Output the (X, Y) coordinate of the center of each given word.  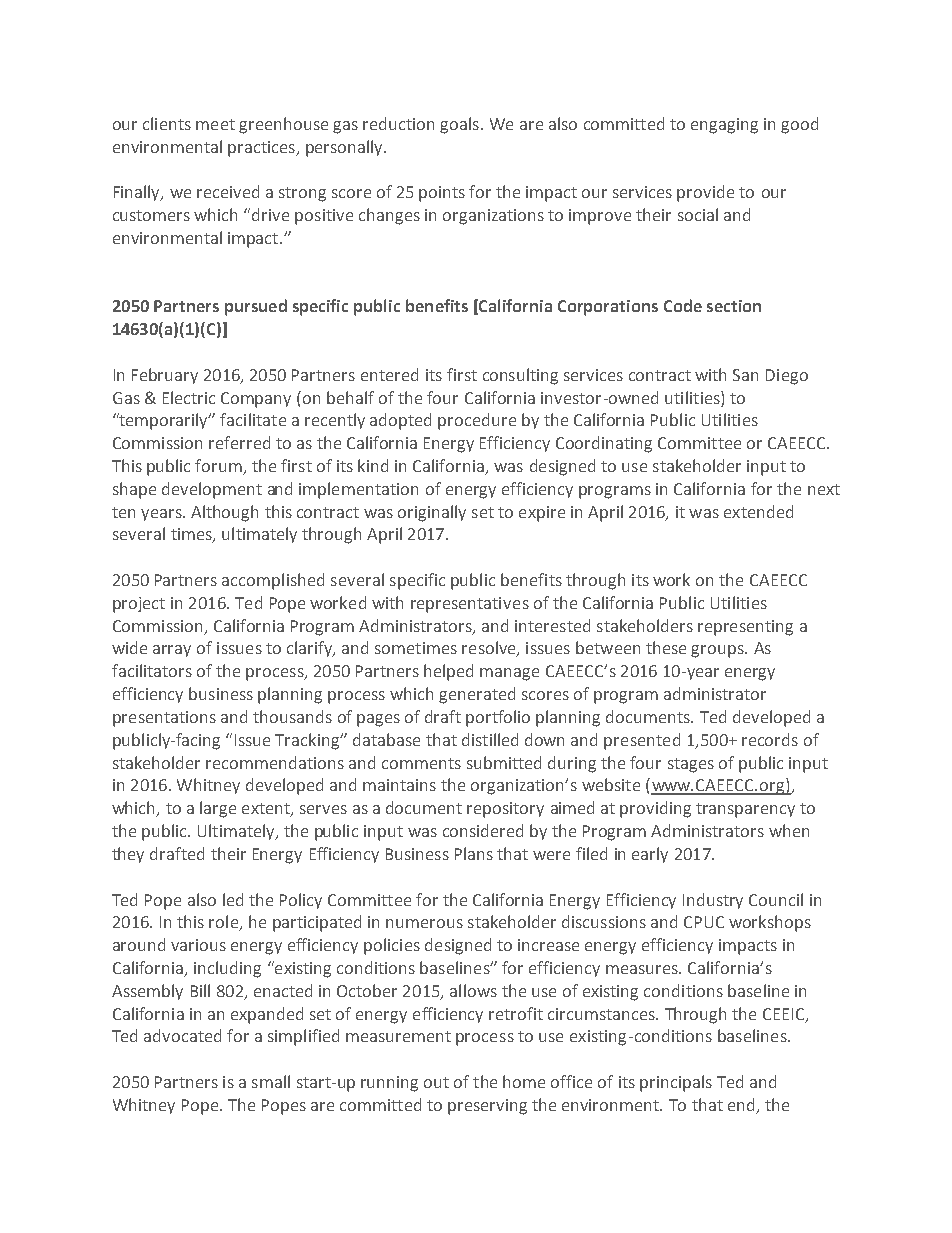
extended (758, 511)
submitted (504, 762)
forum (219, 467)
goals (459, 125)
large (218, 809)
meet (215, 124)
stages (691, 765)
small (271, 1081)
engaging (724, 126)
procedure (477, 421)
